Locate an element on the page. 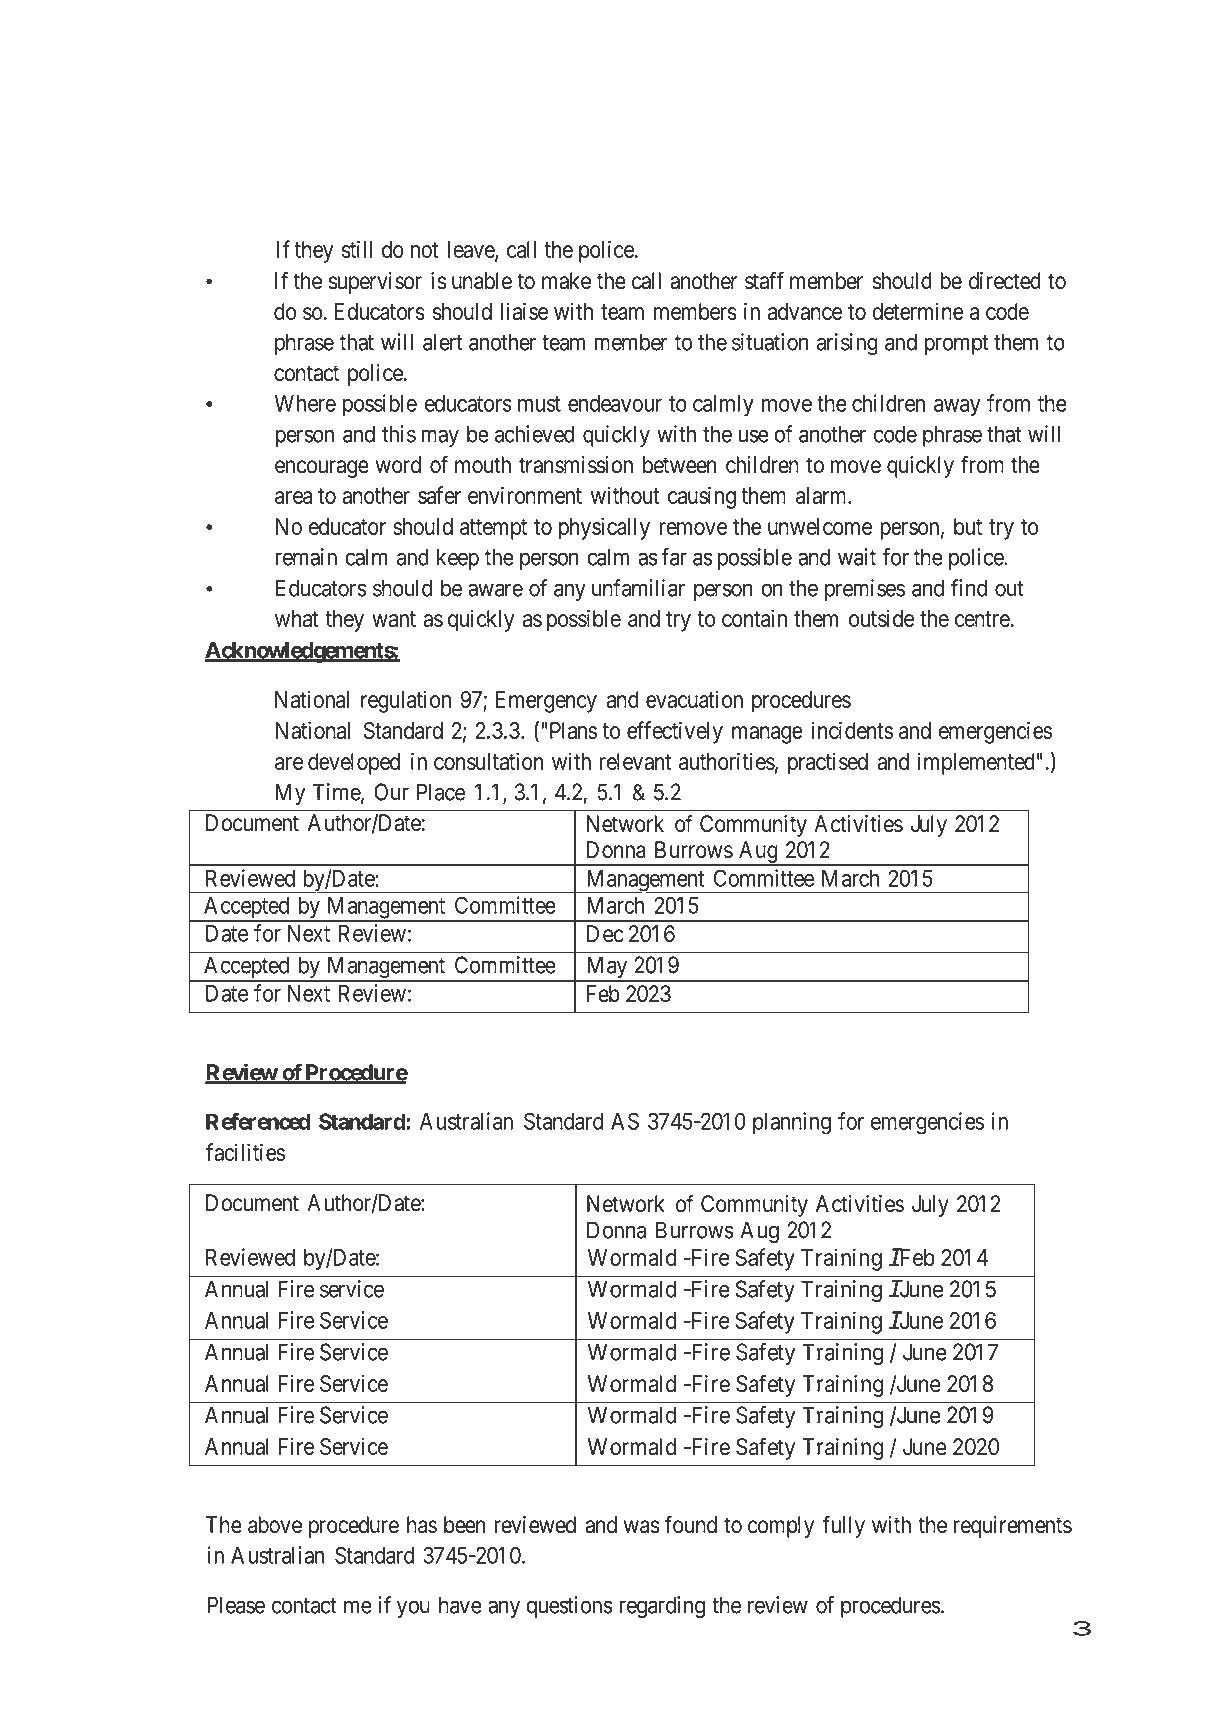 Image resolution: width=1227 pixels, height=1736 pixels. determine is located at coordinates (918, 311).
